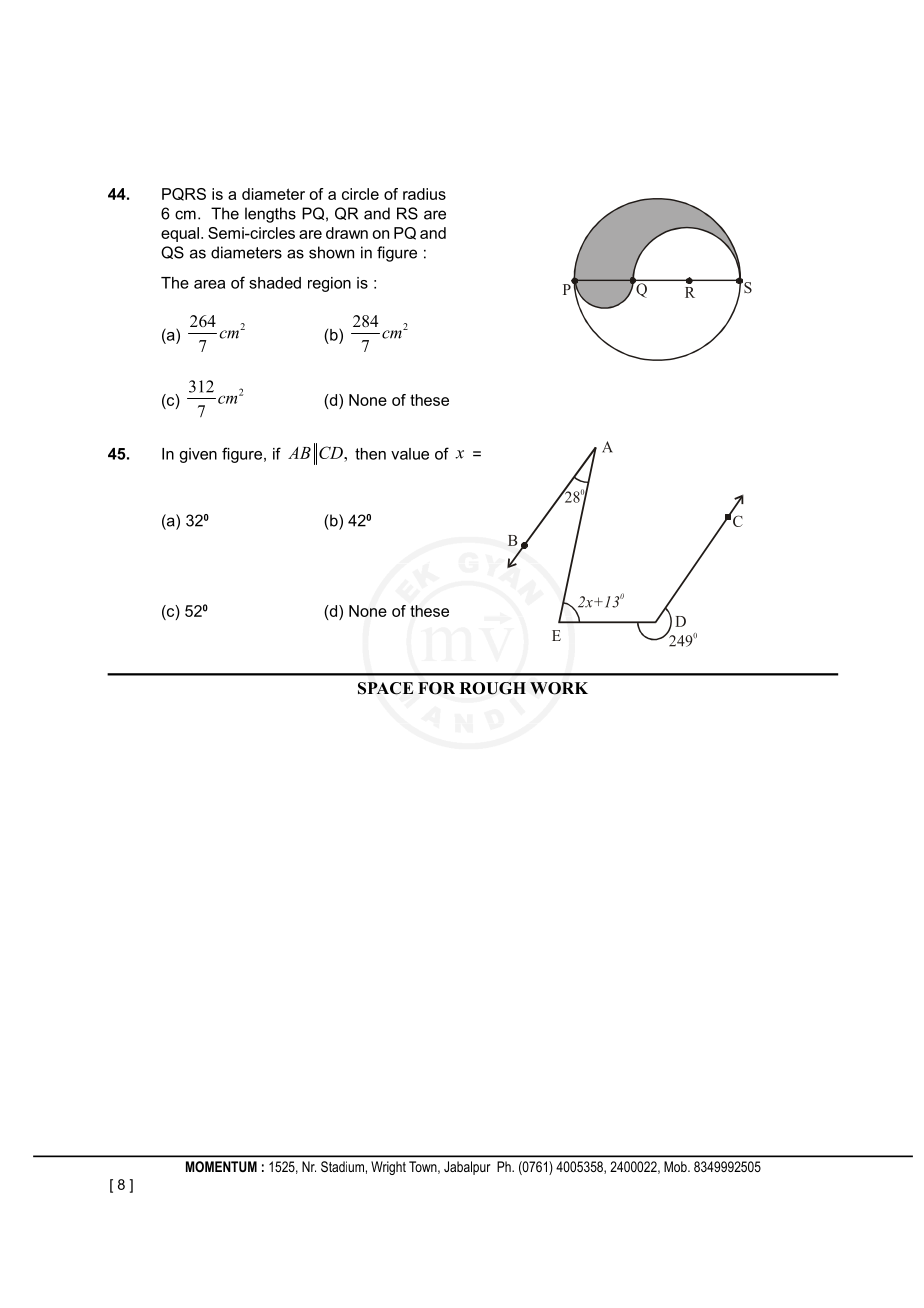 The width and height of the screenshot is (924, 1308). I want to click on drawn, so click(347, 233).
